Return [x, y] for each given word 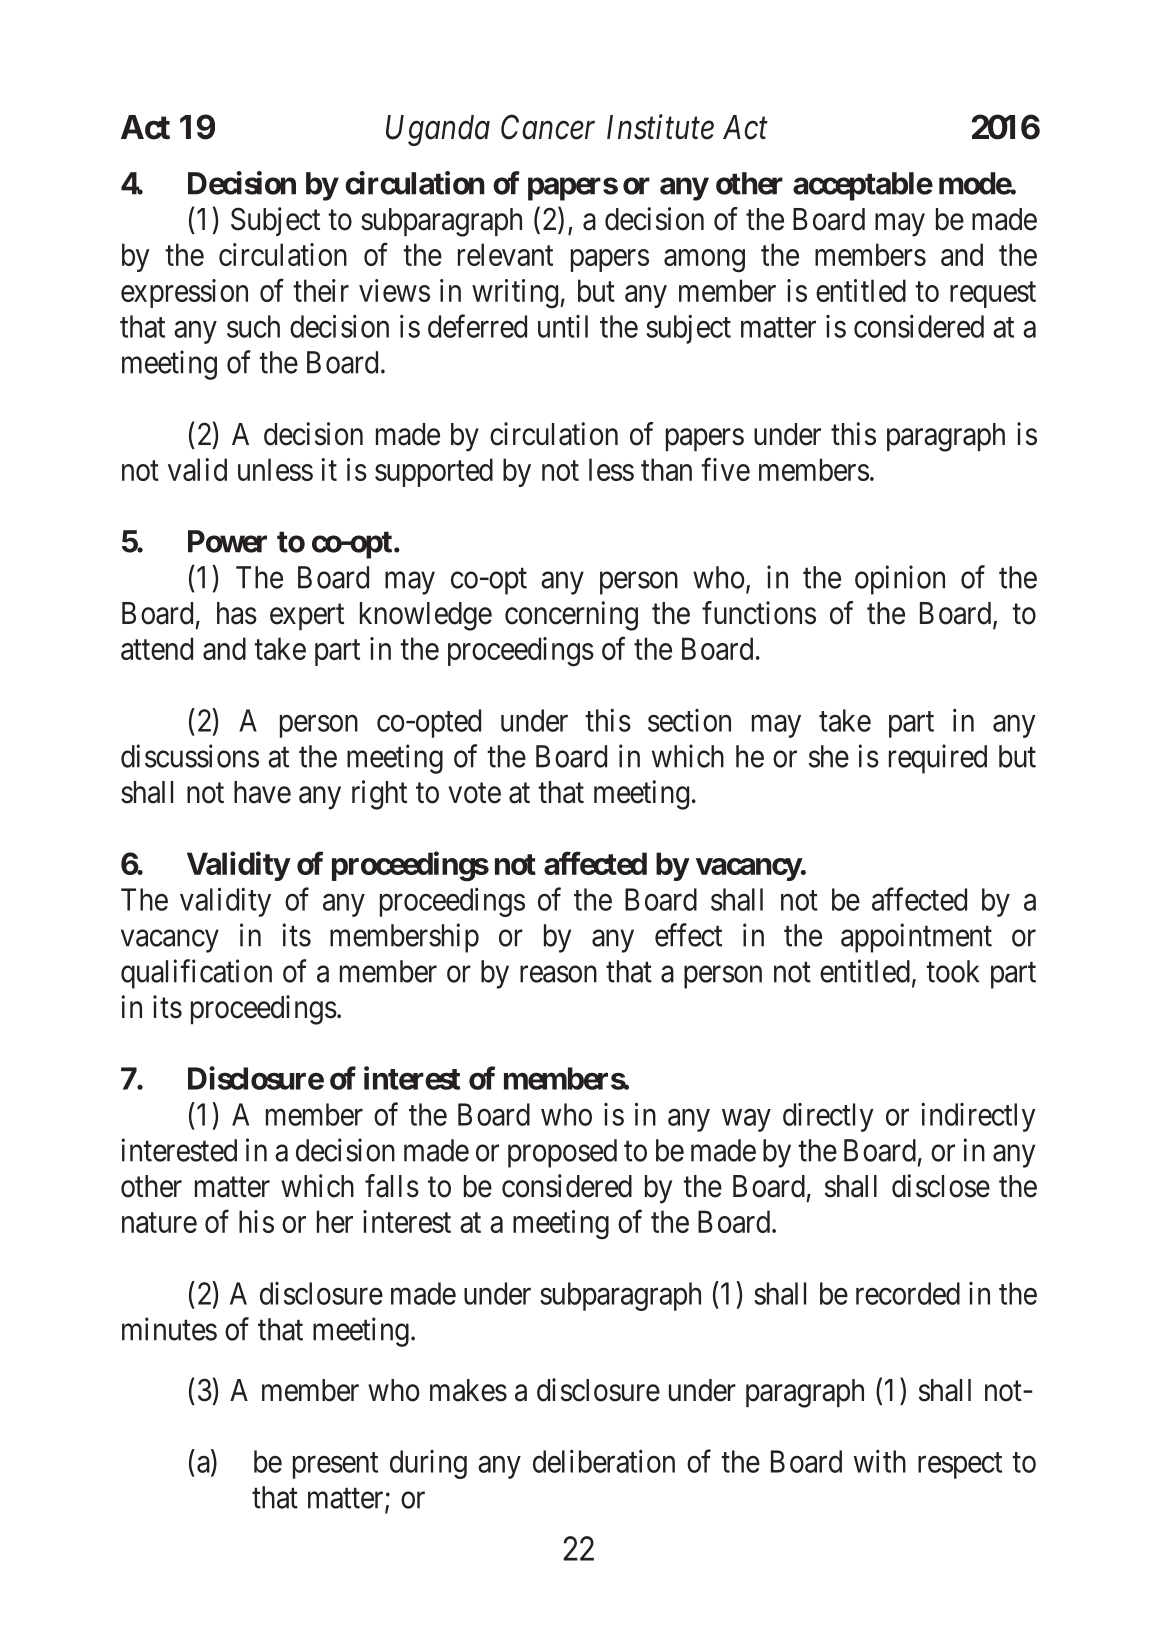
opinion [900, 580]
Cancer [548, 127]
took [952, 971]
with [880, 1461]
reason [558, 974]
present [335, 1466]
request [993, 295]
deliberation [604, 1461]
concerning [571, 616]
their [321, 290]
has [237, 613]
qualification [196, 974]
